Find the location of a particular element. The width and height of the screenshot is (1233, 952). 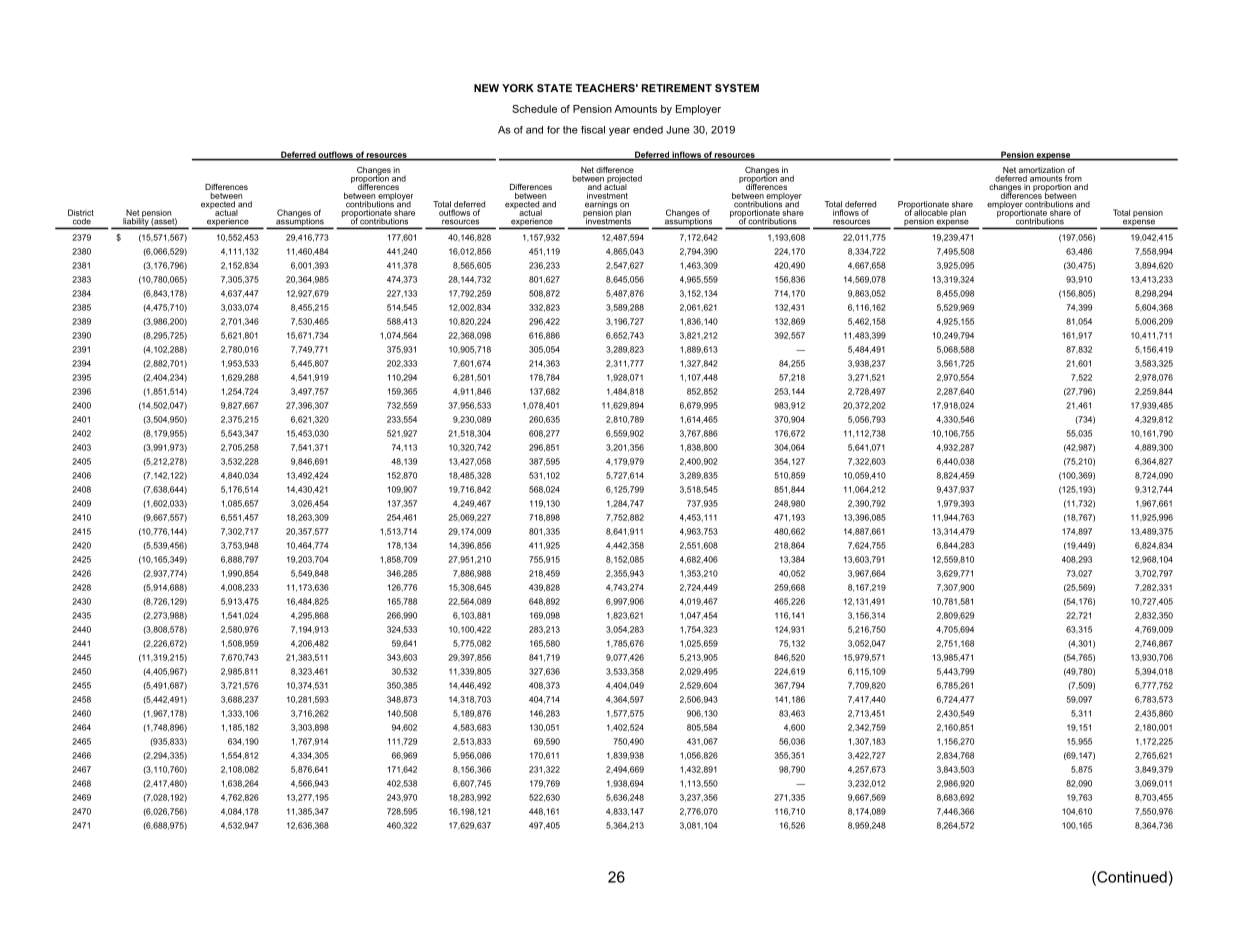

year is located at coordinates (619, 131).
